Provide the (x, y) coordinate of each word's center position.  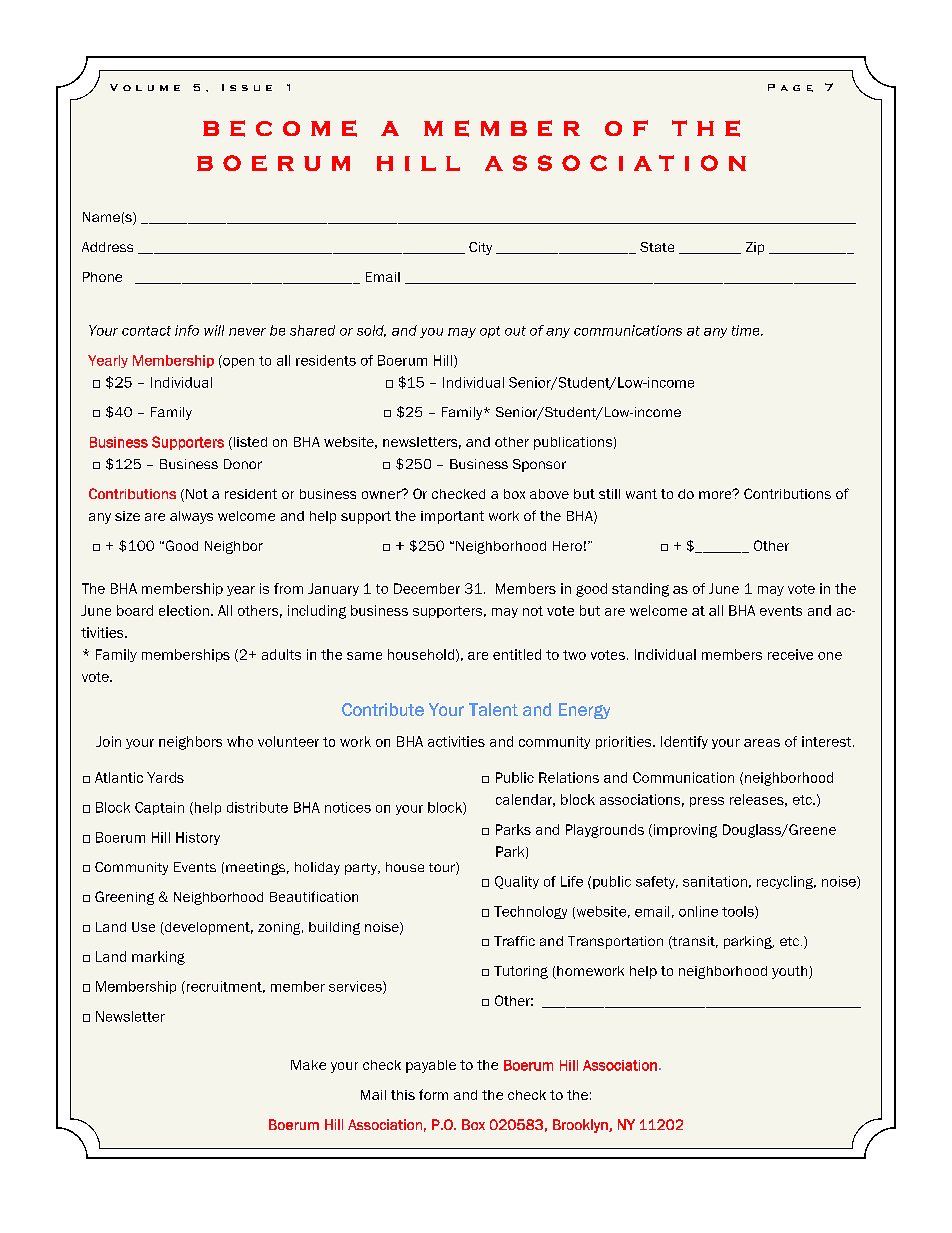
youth (791, 972)
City (480, 248)
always (191, 517)
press (707, 802)
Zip (755, 248)
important (452, 517)
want (641, 494)
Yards (165, 777)
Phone (102, 277)
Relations (569, 777)
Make (308, 1065)
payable (431, 1066)
